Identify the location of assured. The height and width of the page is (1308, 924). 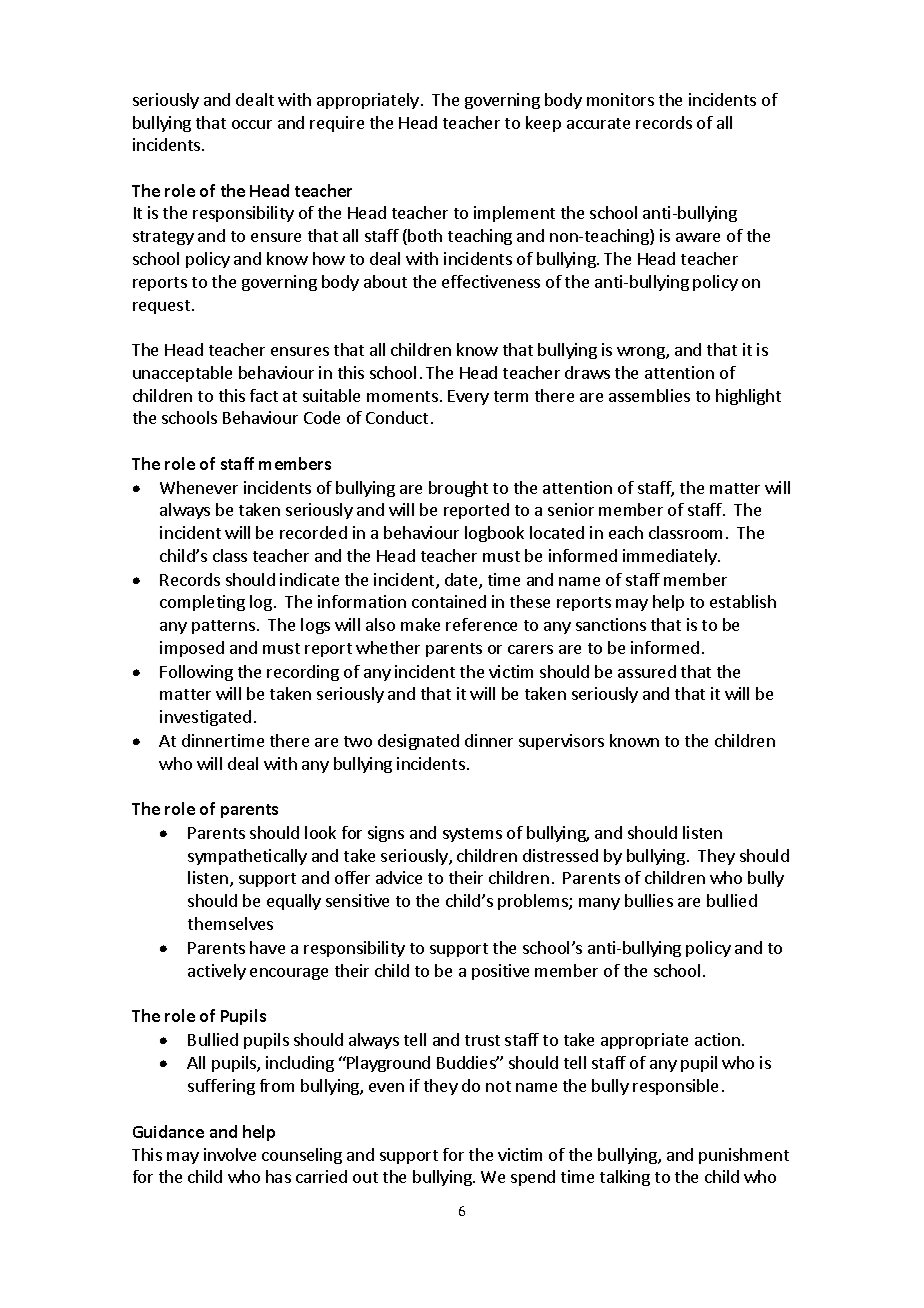
(647, 671).
